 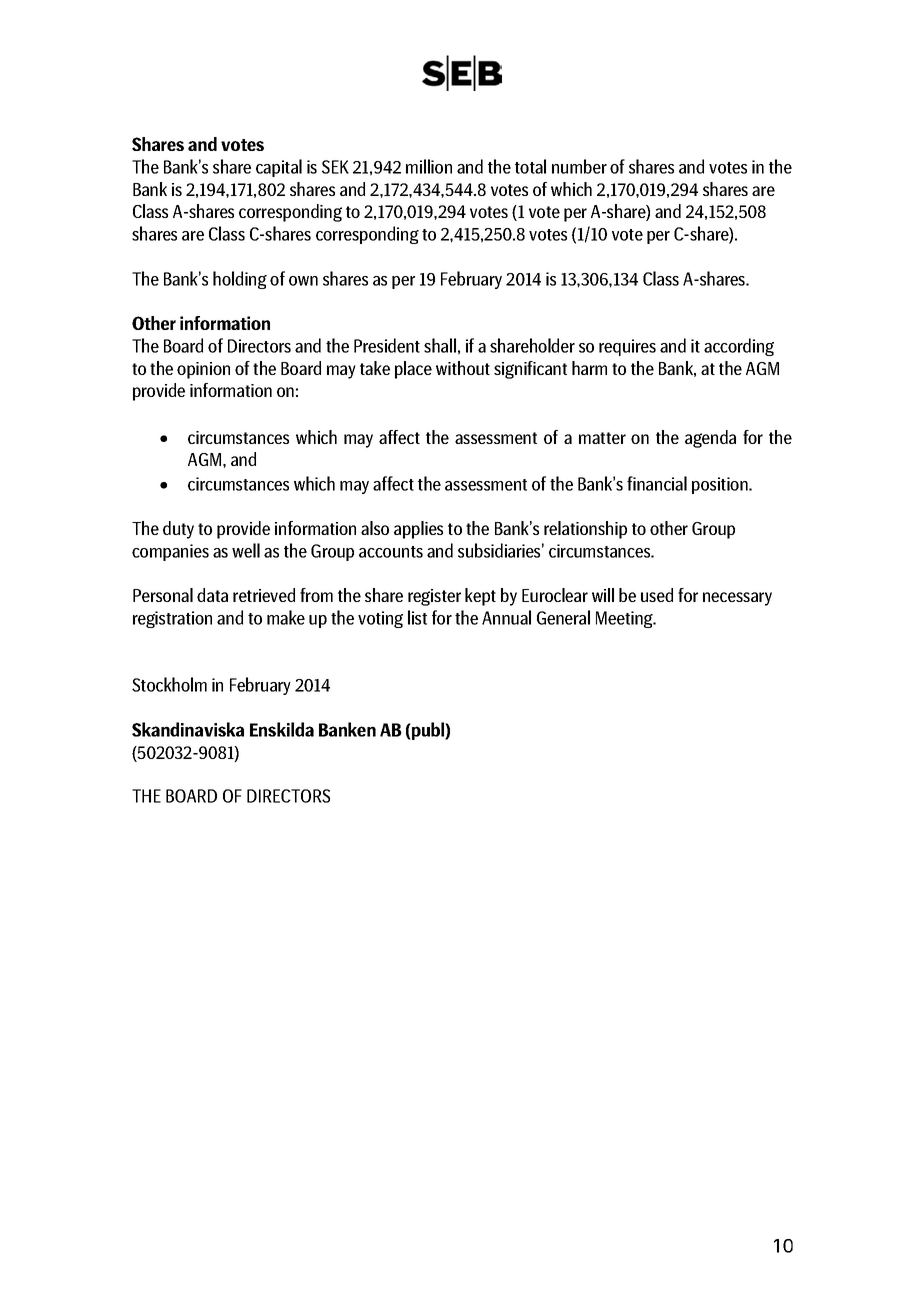 What do you see at coordinates (585, 530) in the screenshot?
I see `relationship` at bounding box center [585, 530].
